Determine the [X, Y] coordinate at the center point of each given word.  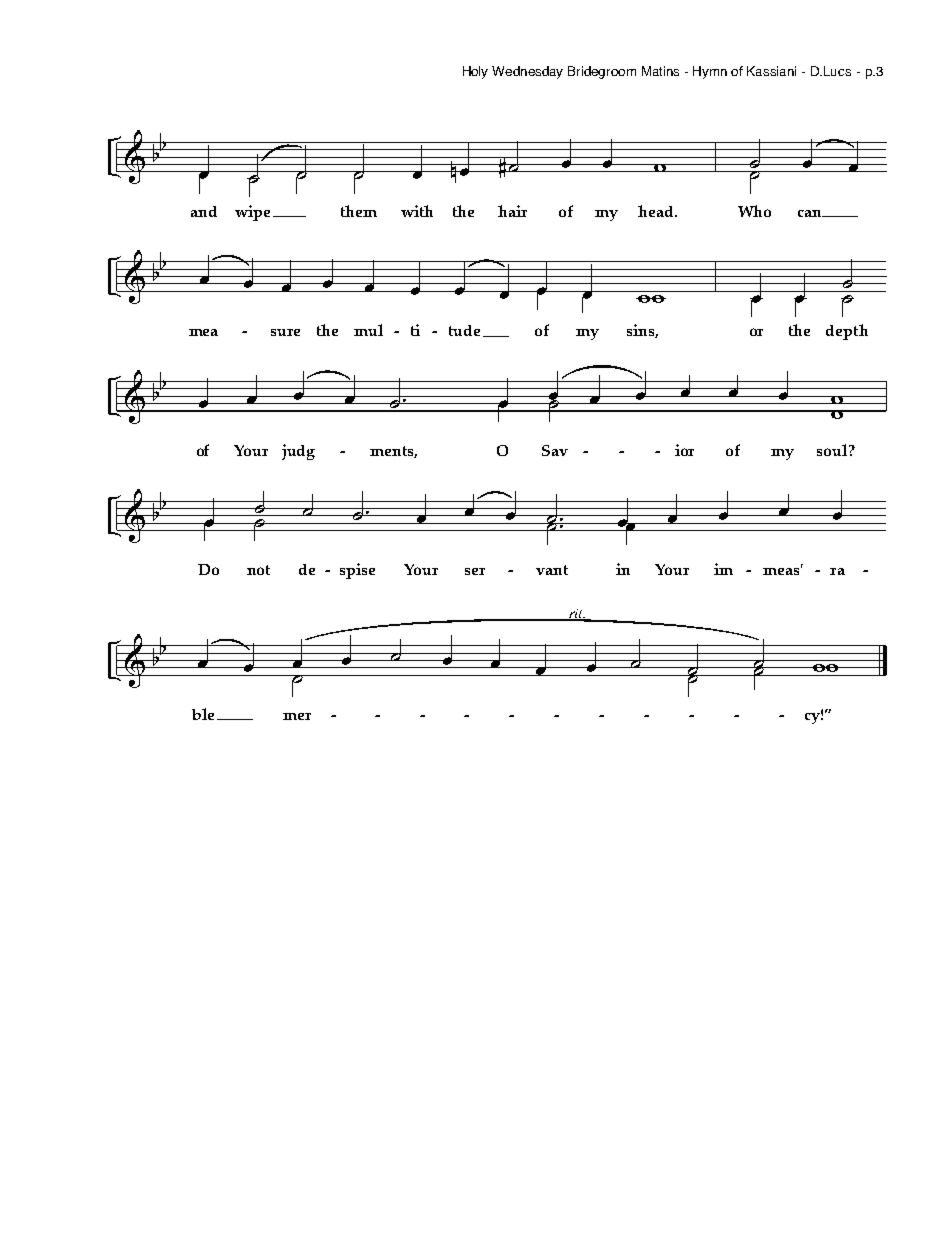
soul [833, 450]
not [258, 570]
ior [684, 450]
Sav [555, 450]
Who [754, 211]
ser [475, 571]
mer [297, 716]
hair [512, 211]
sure [285, 332]
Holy [475, 72]
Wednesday [527, 72]
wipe [252, 213]
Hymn [710, 72]
